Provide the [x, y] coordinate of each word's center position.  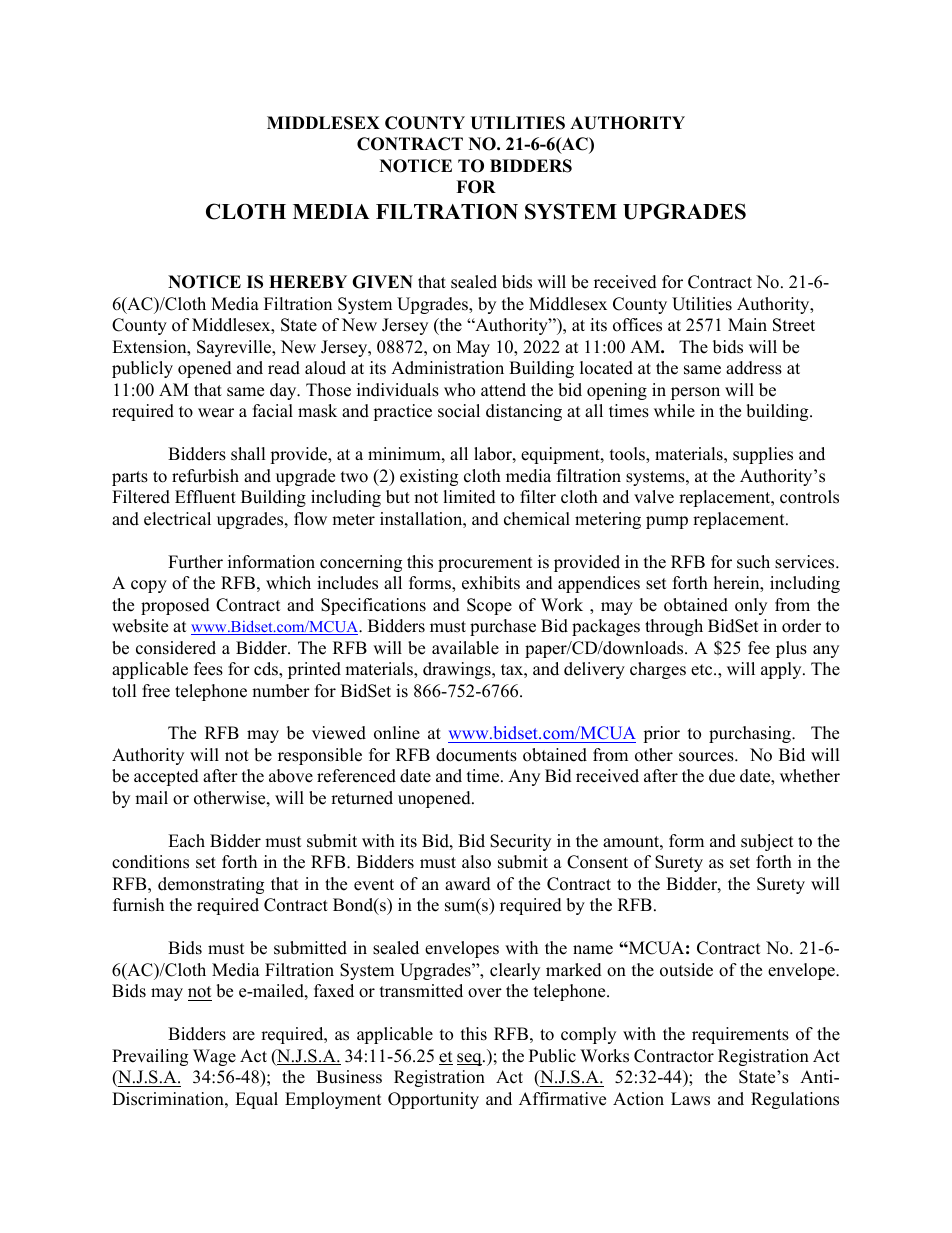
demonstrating [211, 885]
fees [208, 669]
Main [747, 324]
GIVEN [382, 282]
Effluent [205, 497]
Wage [214, 1057]
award [468, 884]
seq [470, 1059]
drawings [458, 670]
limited [469, 497]
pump [667, 522]
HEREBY [308, 281]
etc [703, 670]
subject [767, 842]
